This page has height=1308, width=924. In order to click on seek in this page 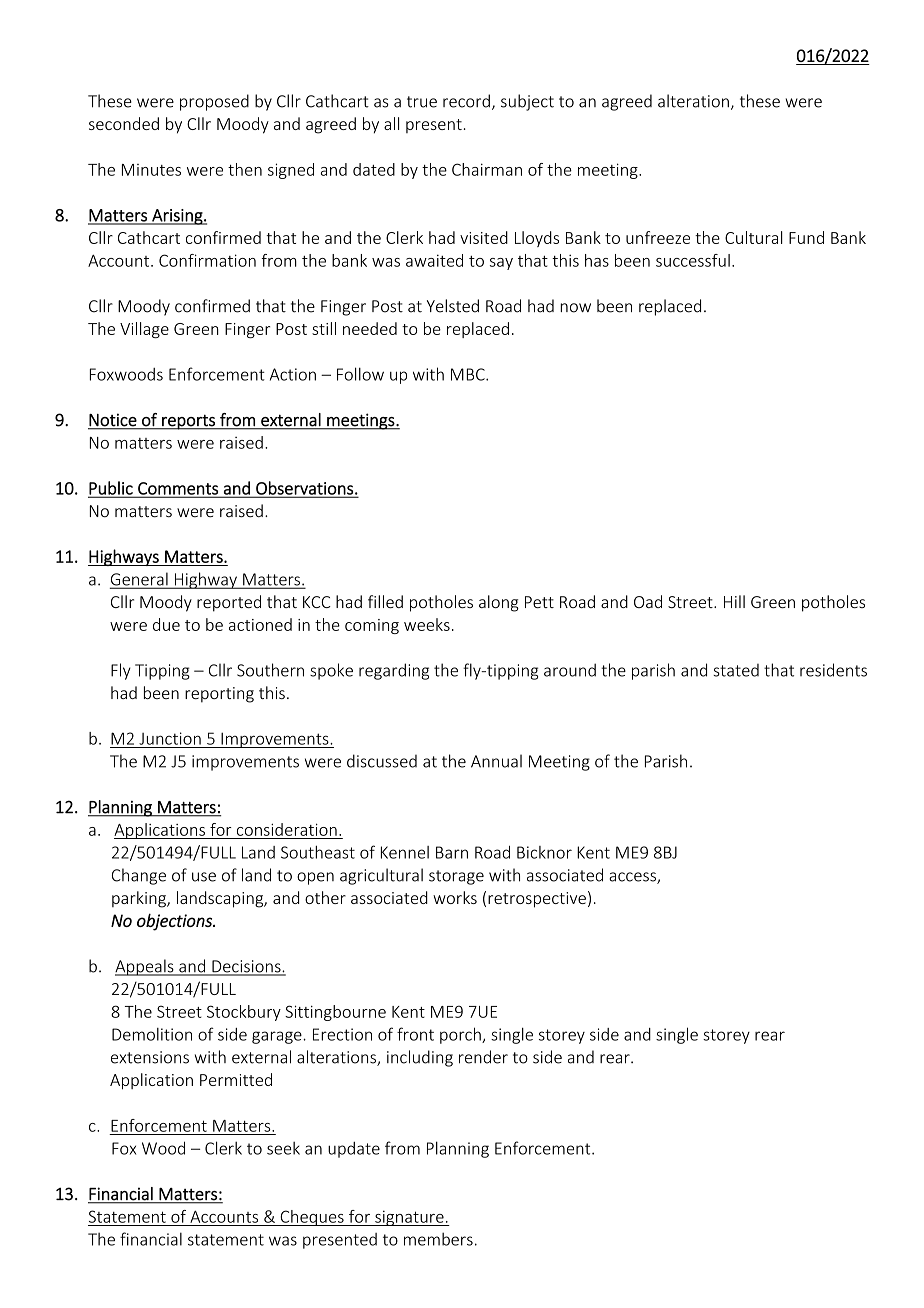, I will do `click(283, 1148)`.
